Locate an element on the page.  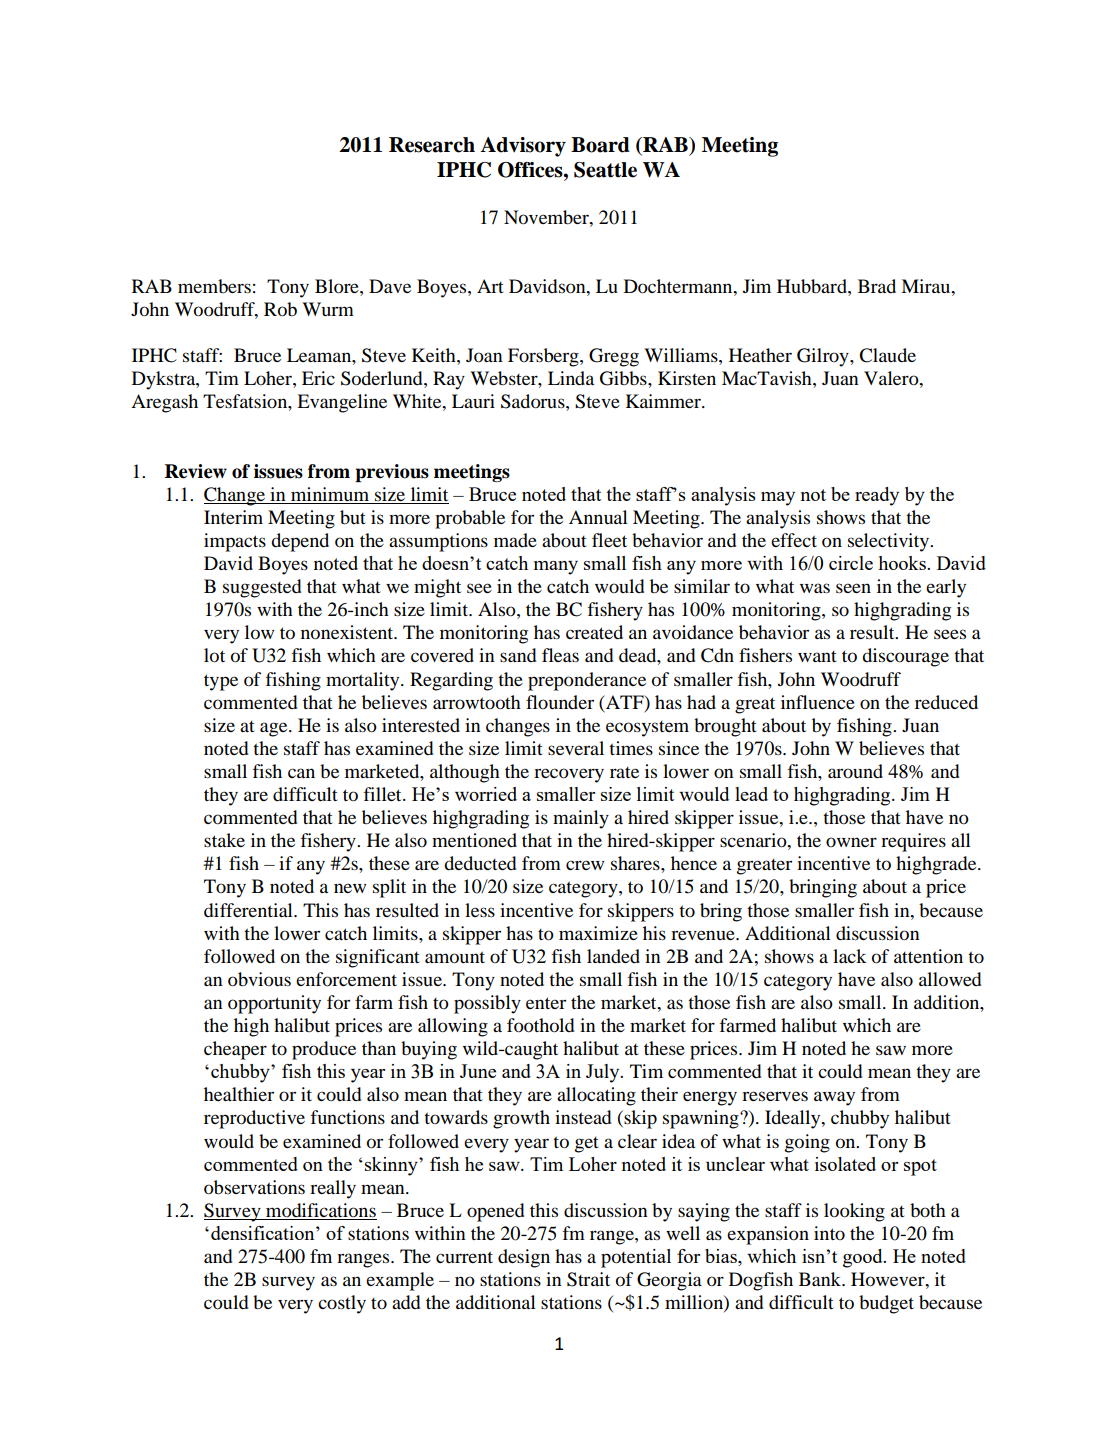
Strait is located at coordinates (588, 1279).
